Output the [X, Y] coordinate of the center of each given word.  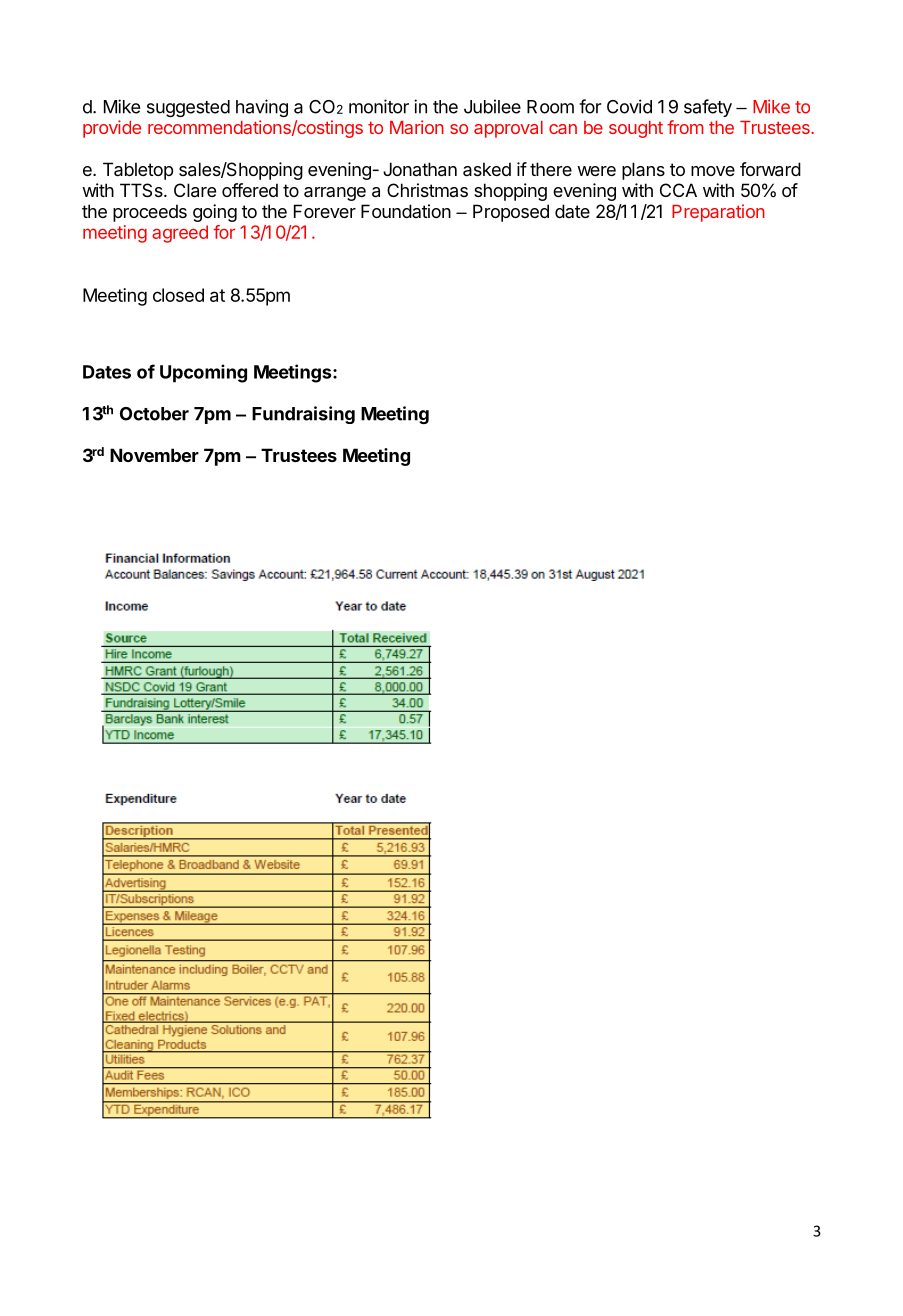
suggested [188, 108]
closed [178, 295]
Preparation [718, 213]
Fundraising [303, 415]
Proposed [511, 213]
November [154, 455]
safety [708, 108]
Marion [417, 127]
